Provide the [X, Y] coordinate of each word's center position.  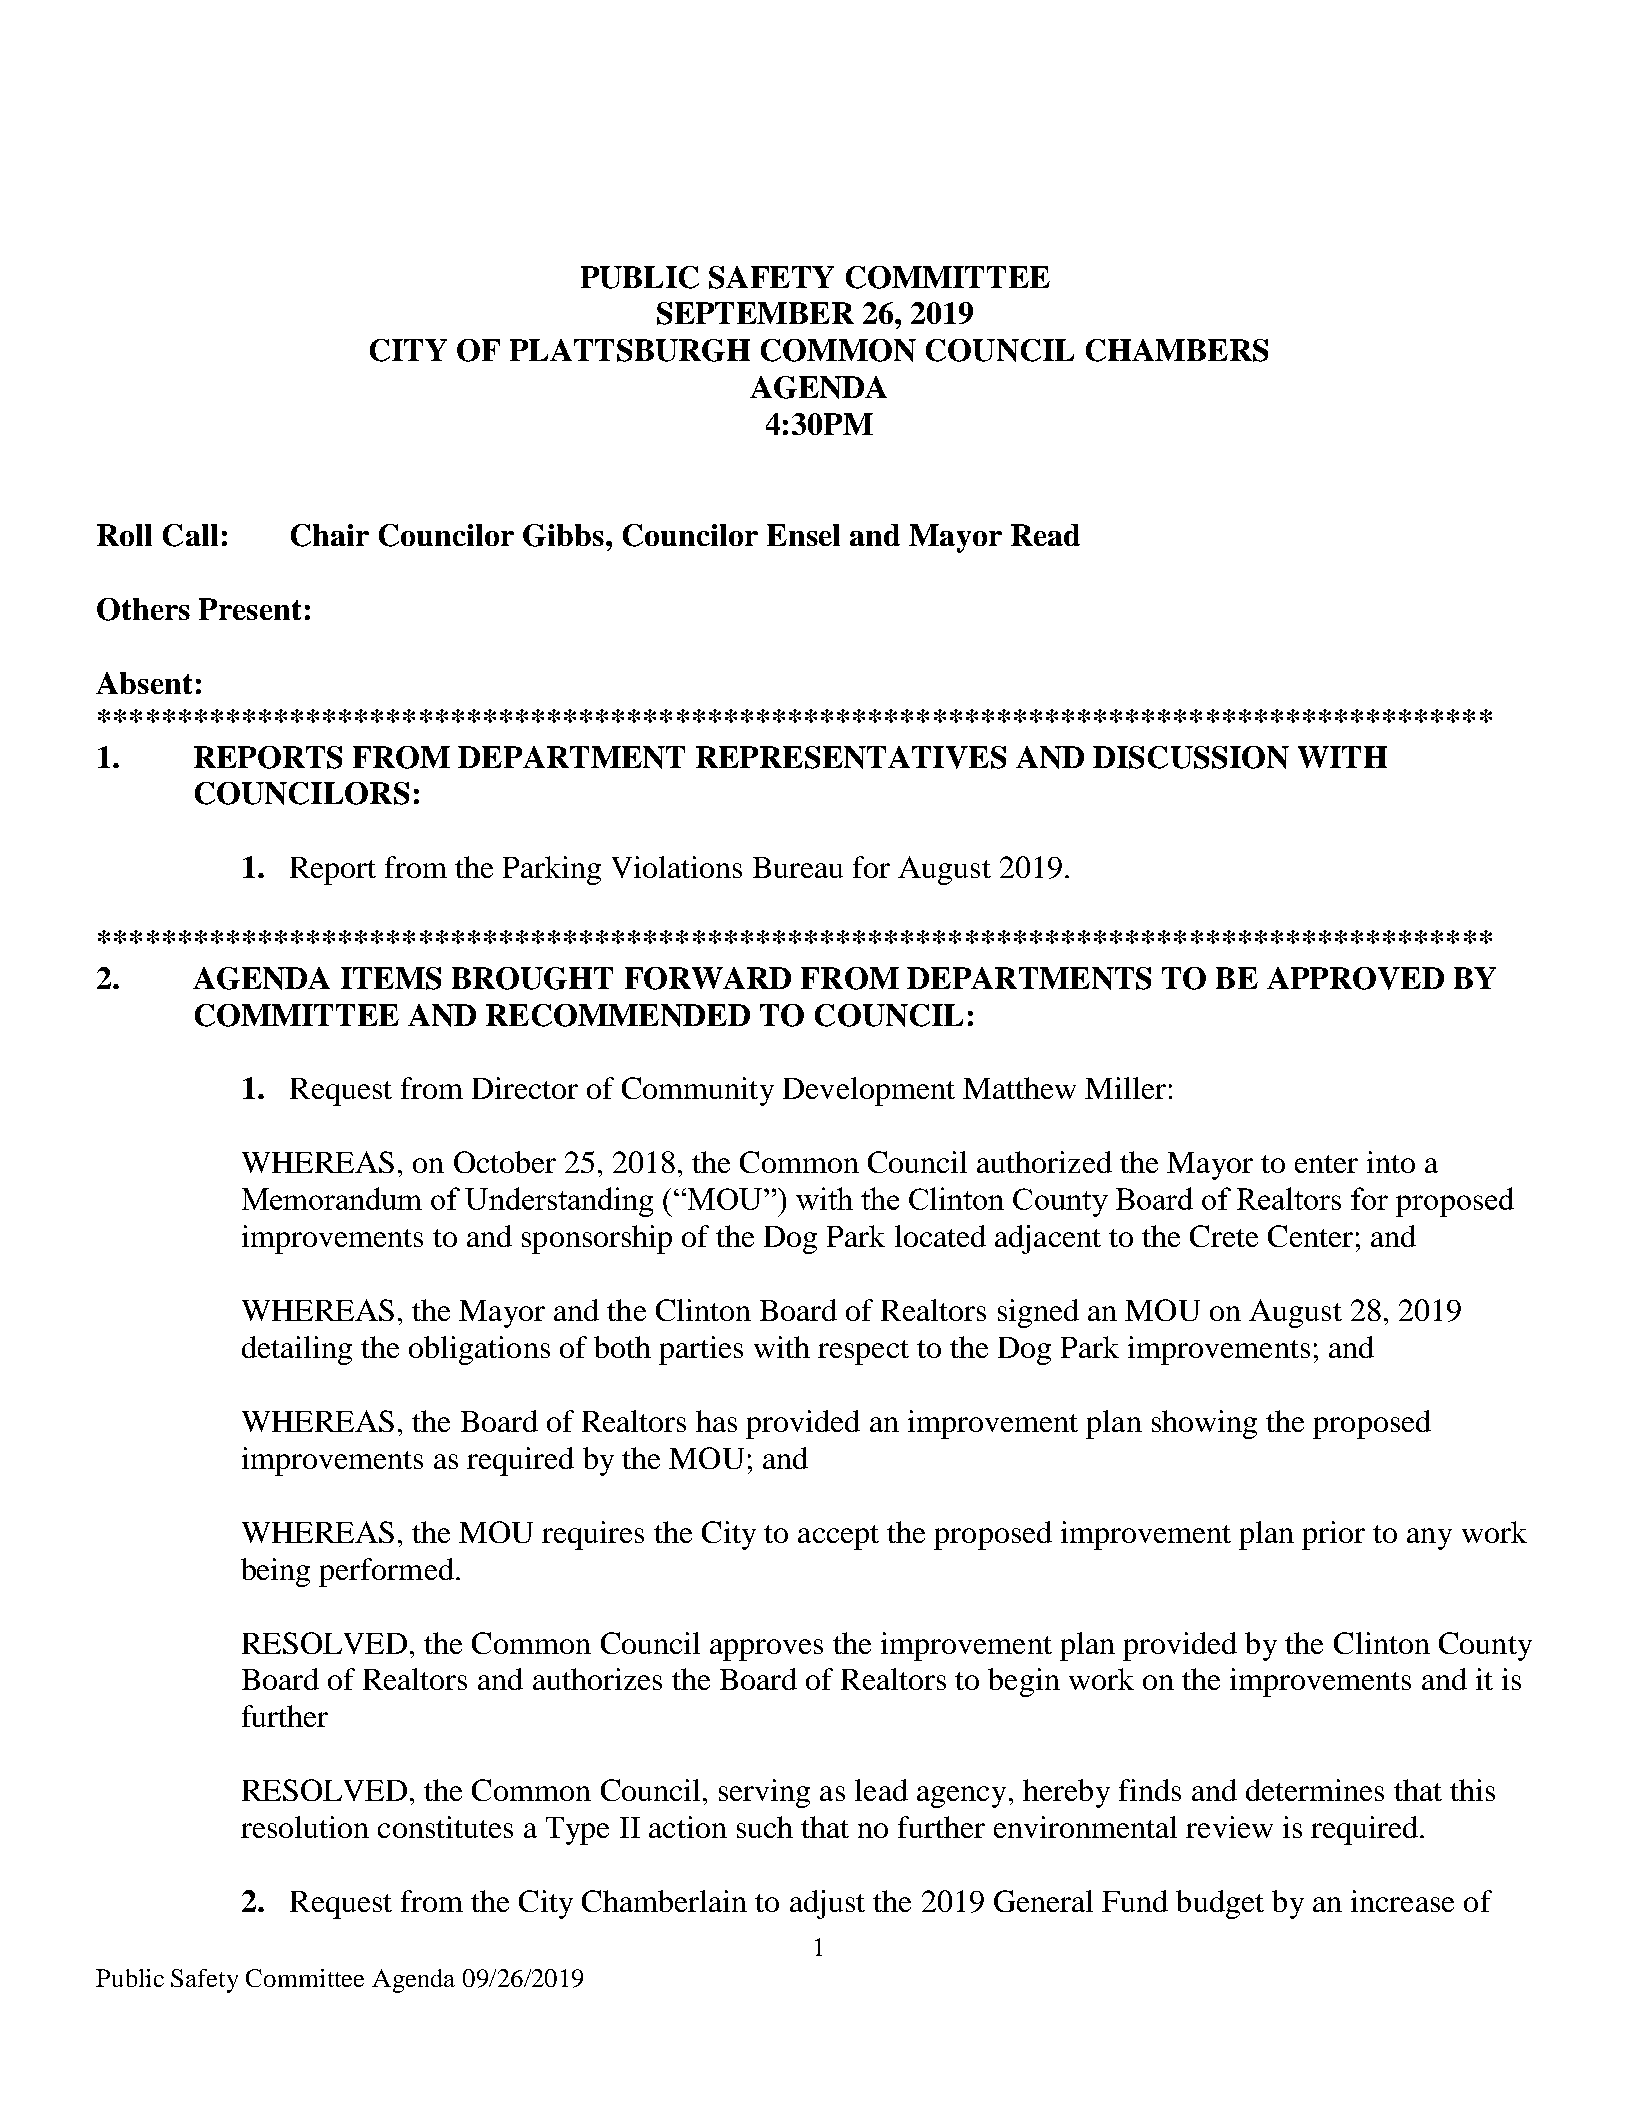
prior [1333, 1535]
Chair [330, 535]
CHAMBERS [1177, 350]
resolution [305, 1827]
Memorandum [332, 1198]
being [275, 1572]
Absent [144, 683]
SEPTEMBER [755, 313]
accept [838, 1537]
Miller [1125, 1088]
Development [869, 1091]
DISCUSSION [1191, 757]
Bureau [798, 867]
